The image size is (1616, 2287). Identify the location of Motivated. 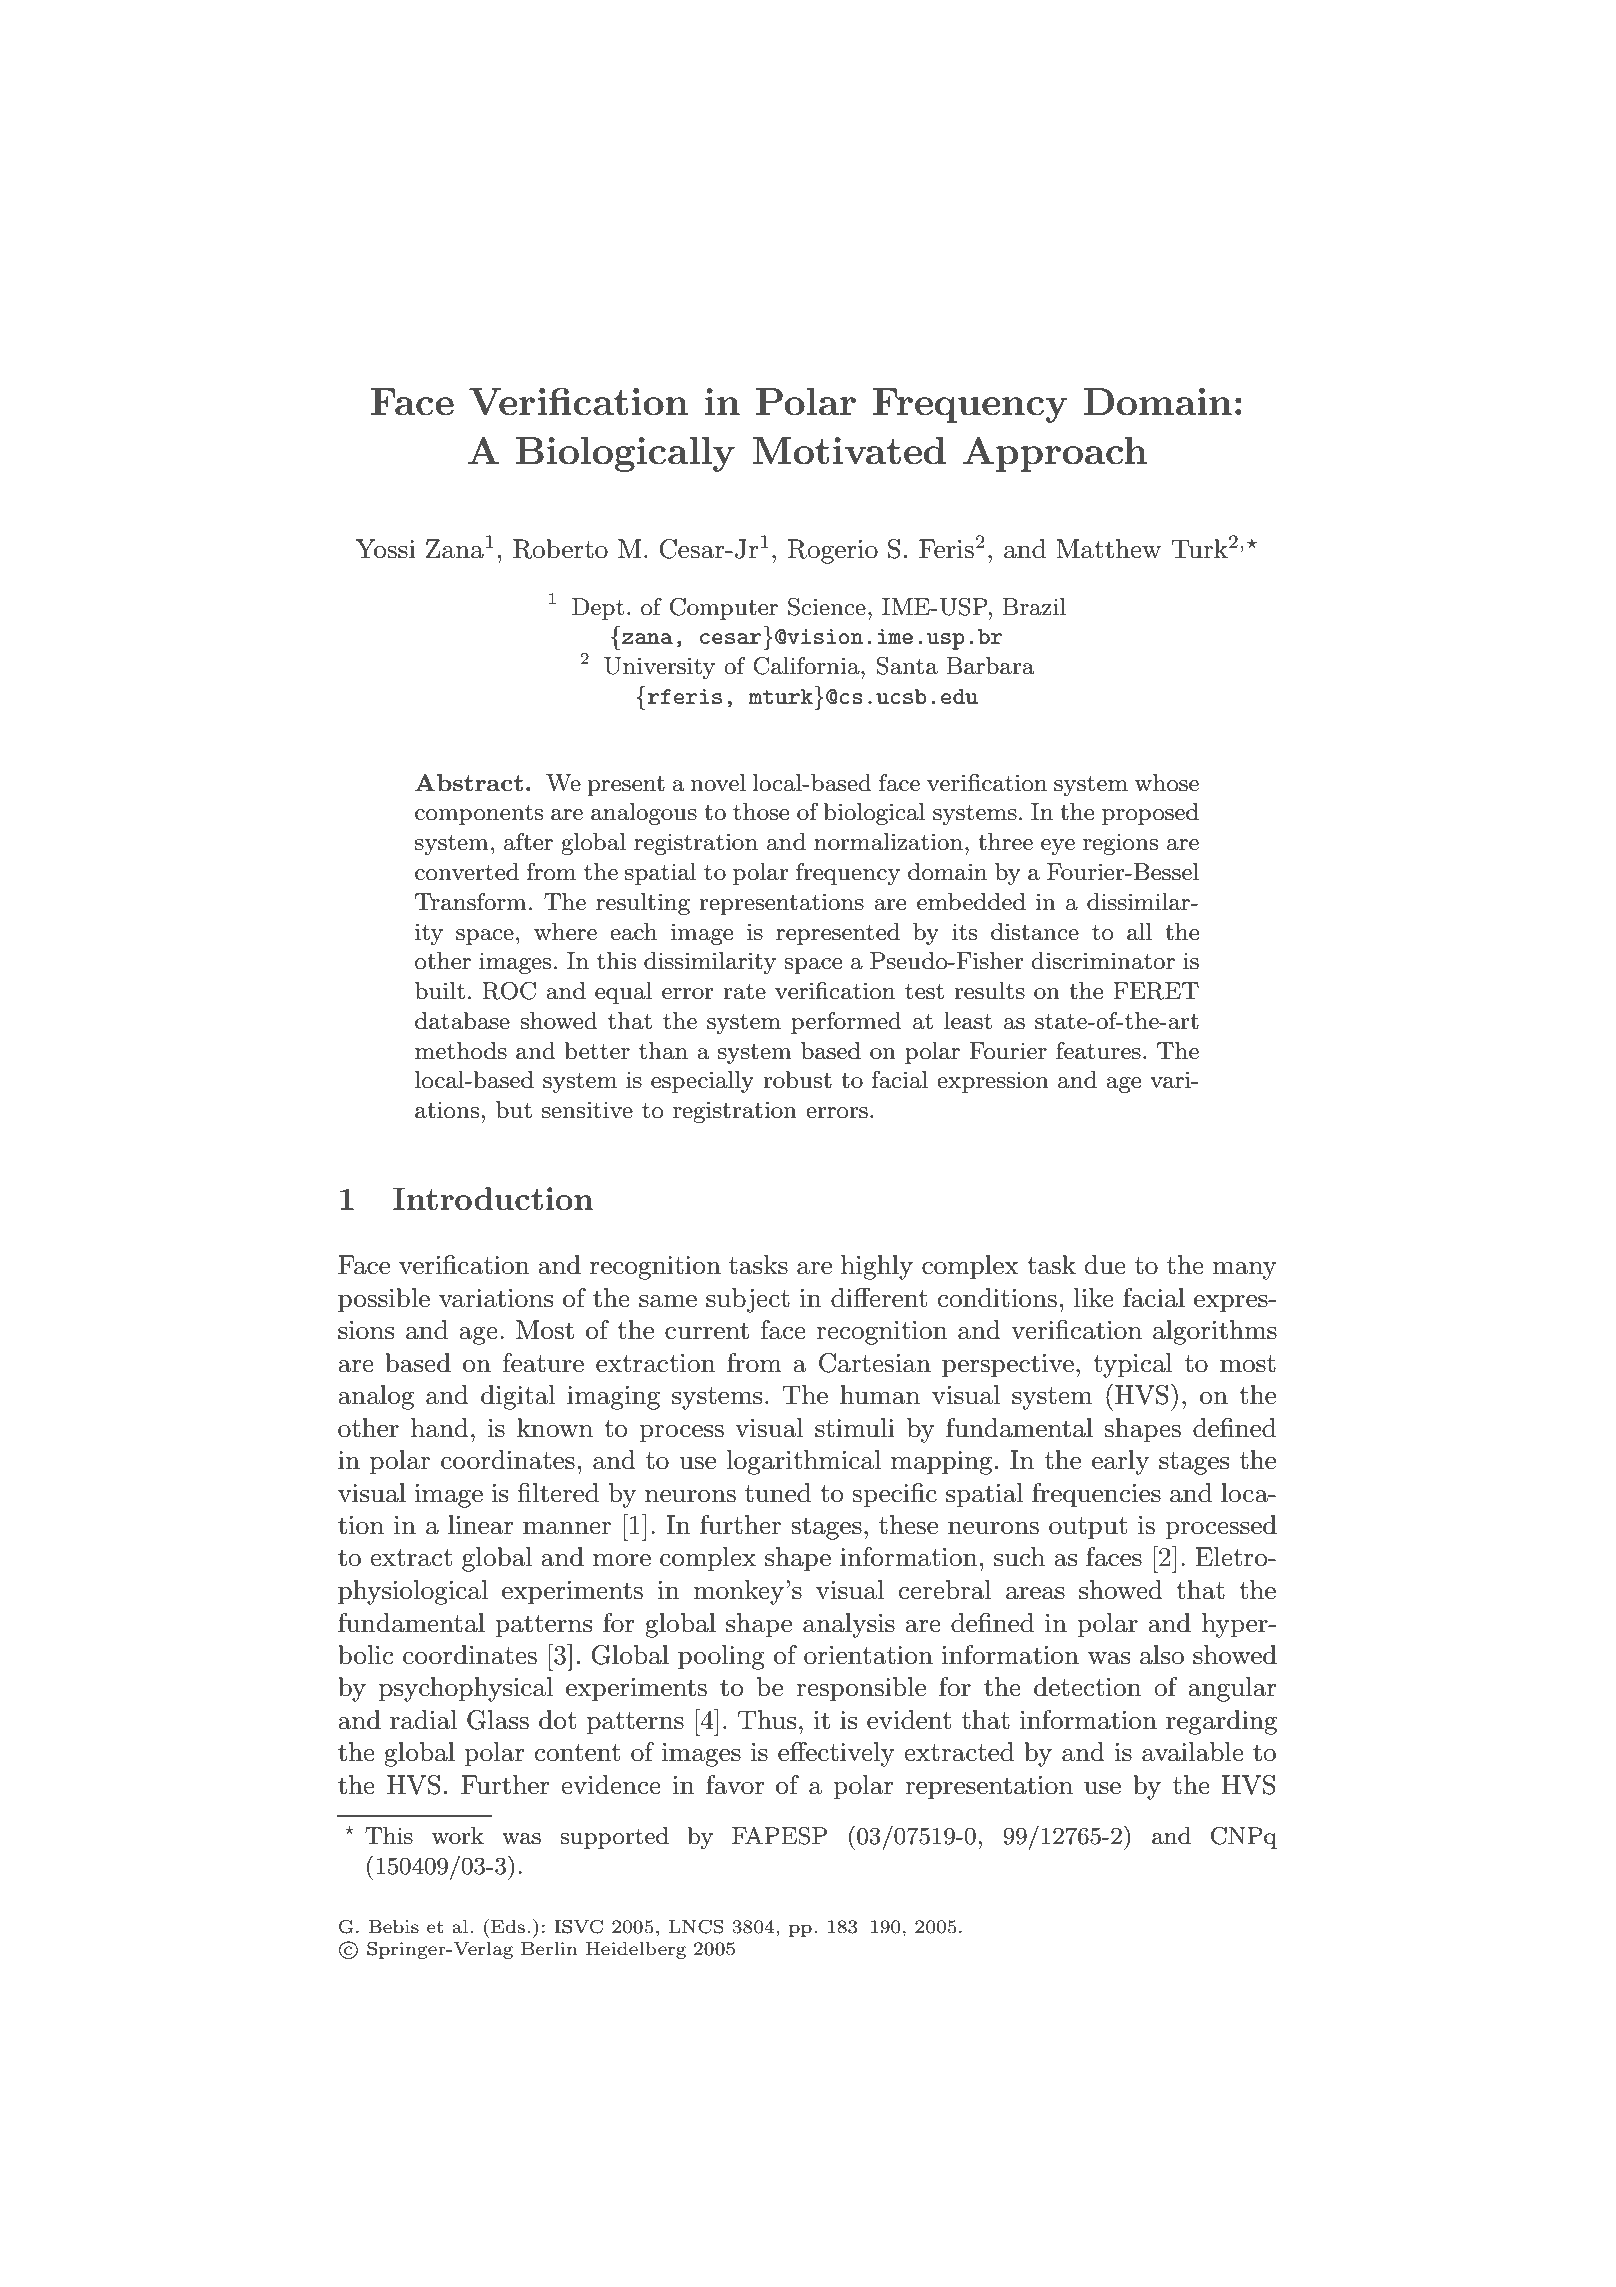
(849, 451).
